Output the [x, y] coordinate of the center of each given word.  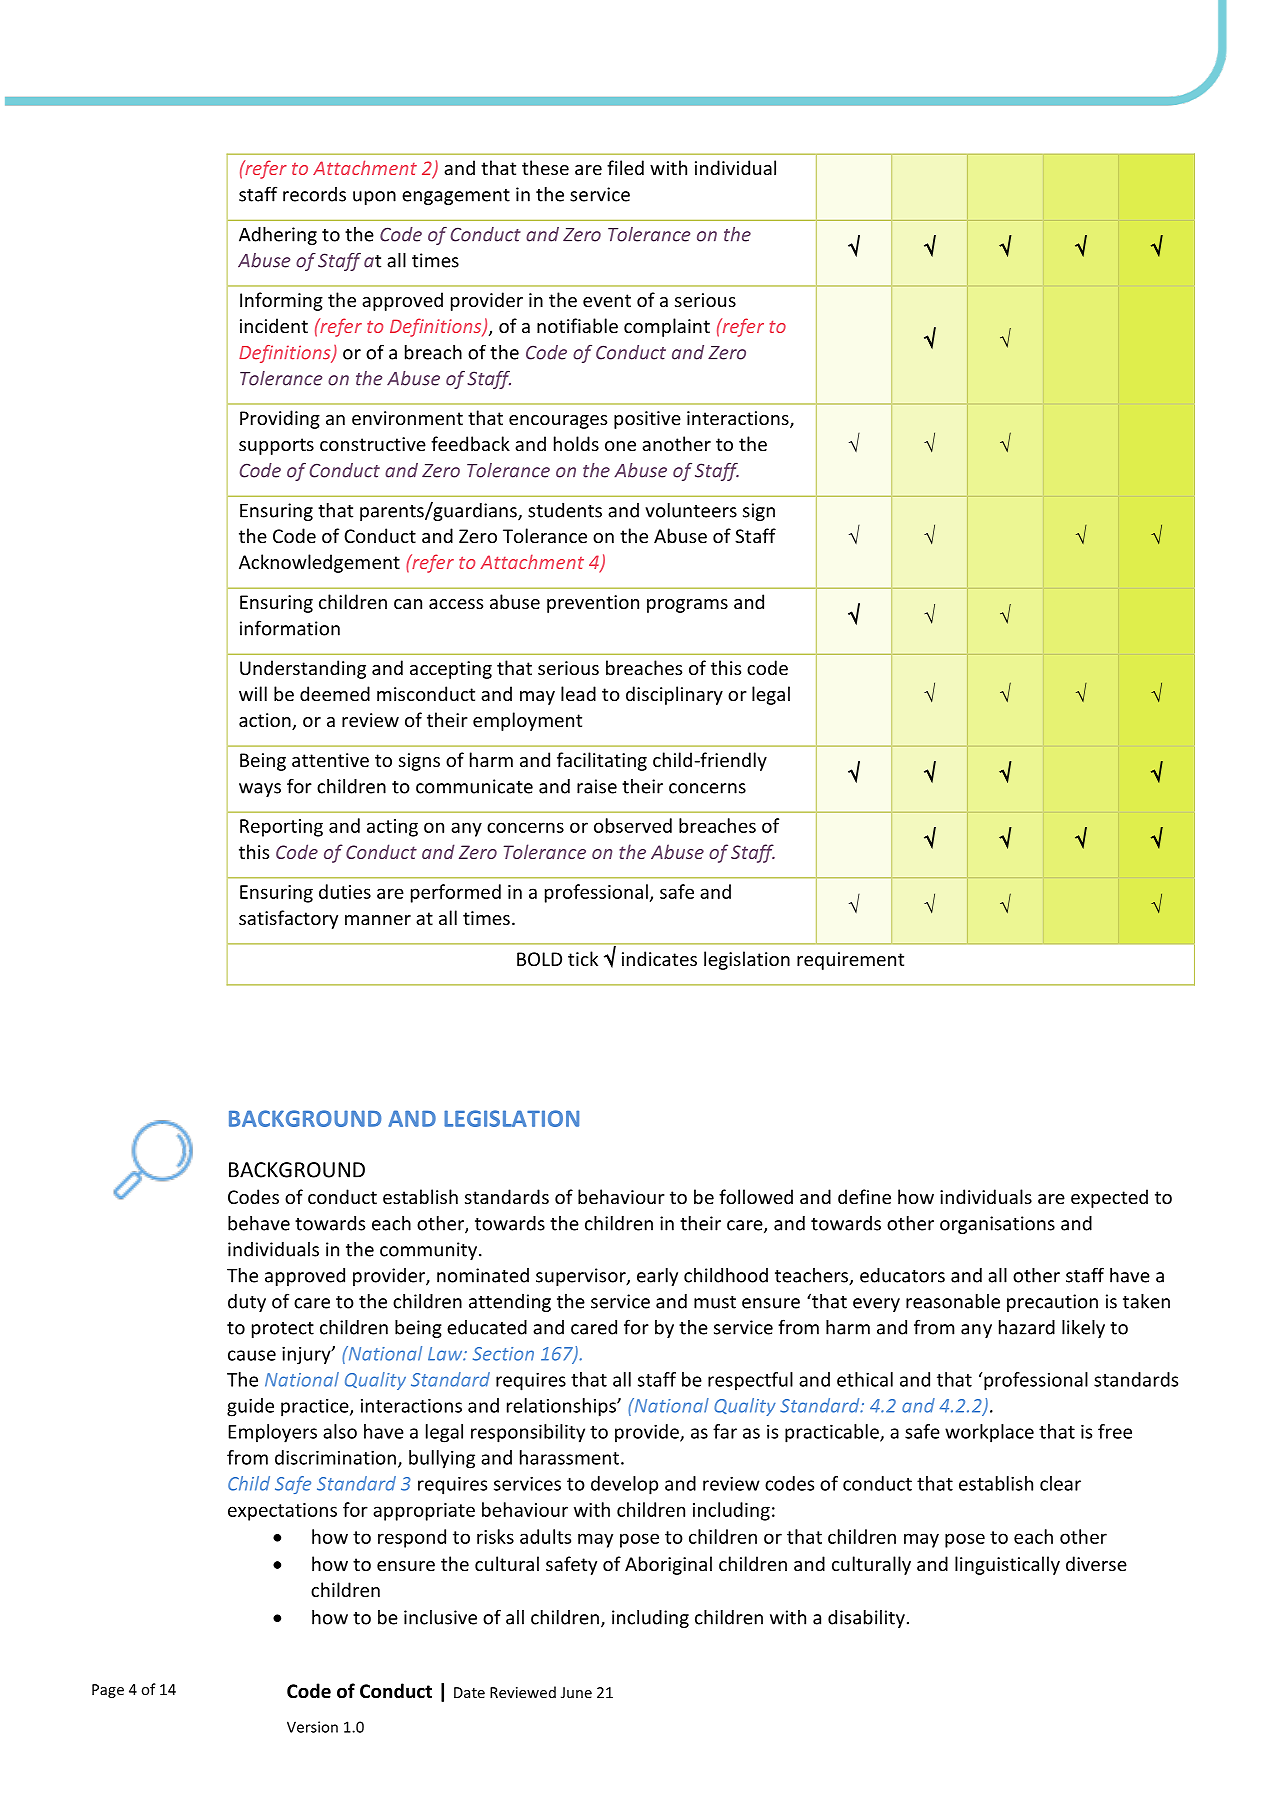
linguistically [1007, 1565]
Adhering [278, 236]
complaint [667, 327]
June [576, 1692]
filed [625, 167]
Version [312, 1727]
